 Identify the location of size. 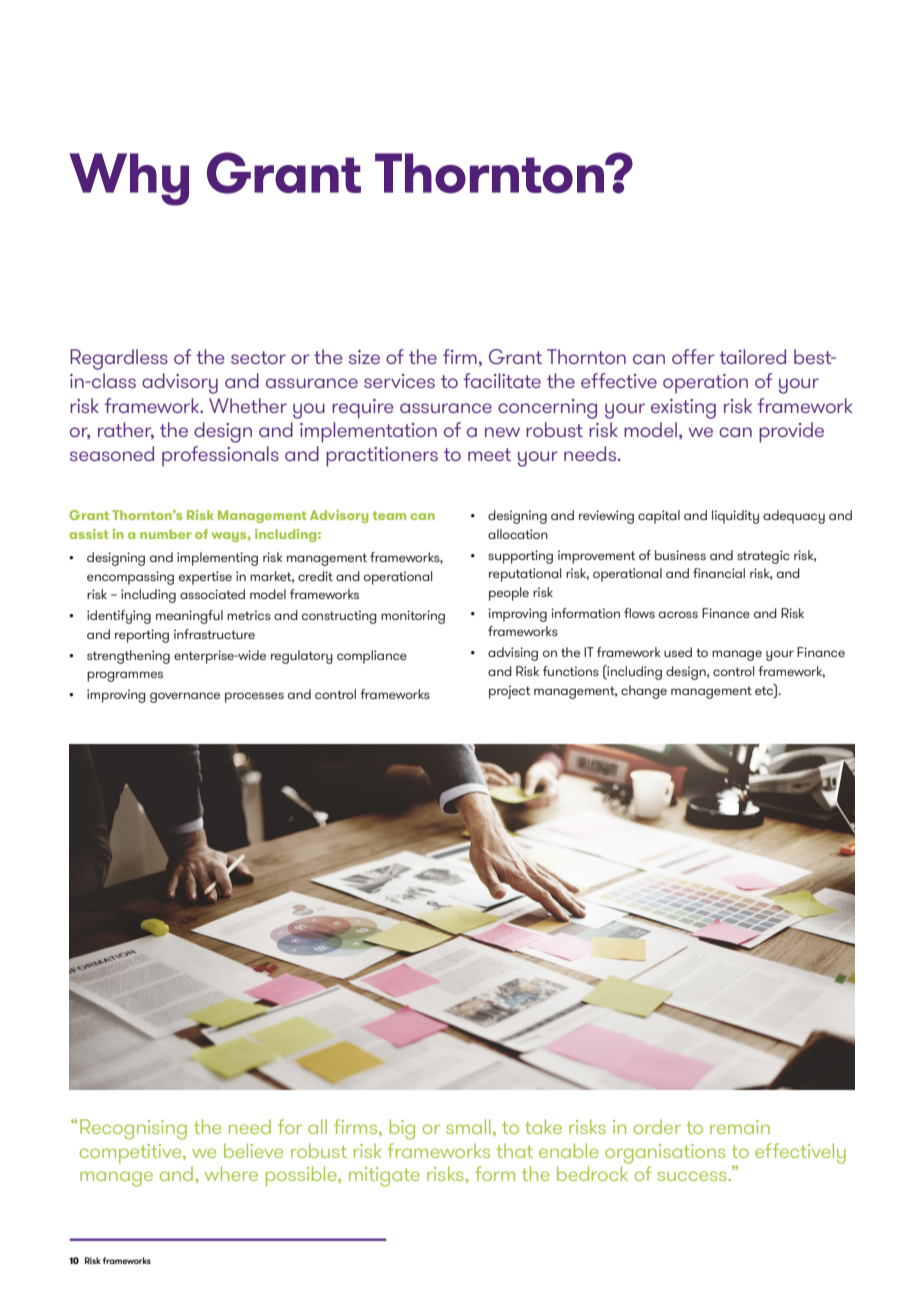
(364, 357).
